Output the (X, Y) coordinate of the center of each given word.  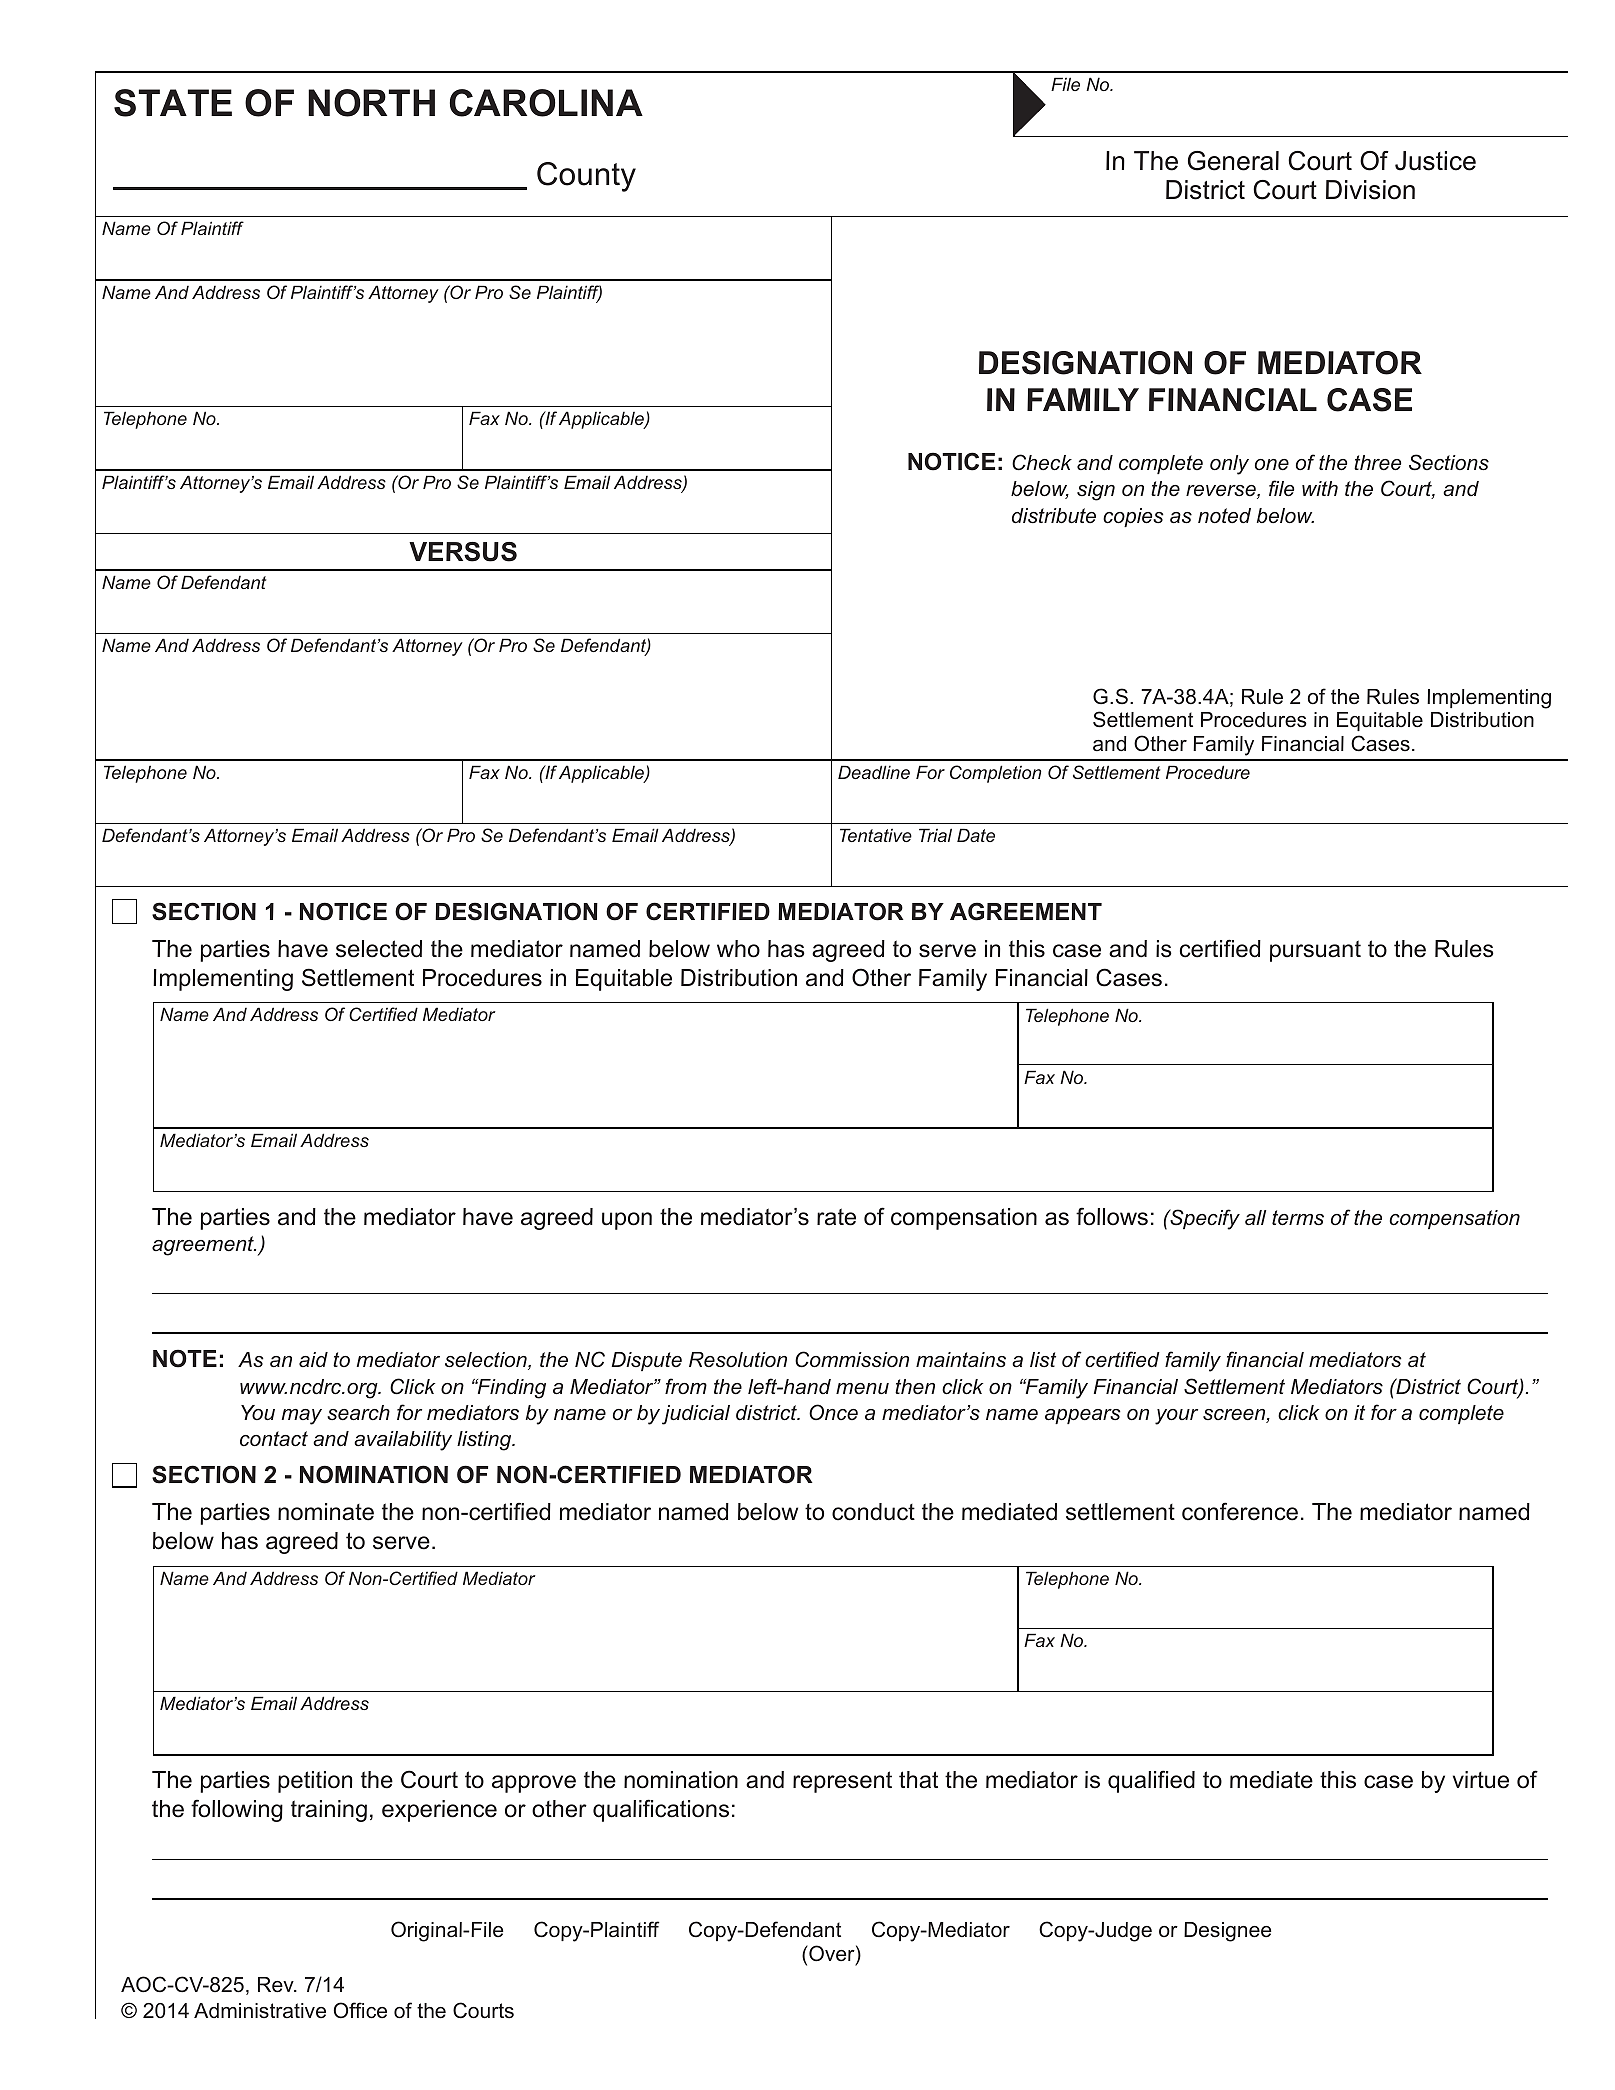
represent (842, 1782)
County (586, 177)
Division (1370, 190)
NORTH (371, 103)
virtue (1481, 1780)
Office (360, 2010)
